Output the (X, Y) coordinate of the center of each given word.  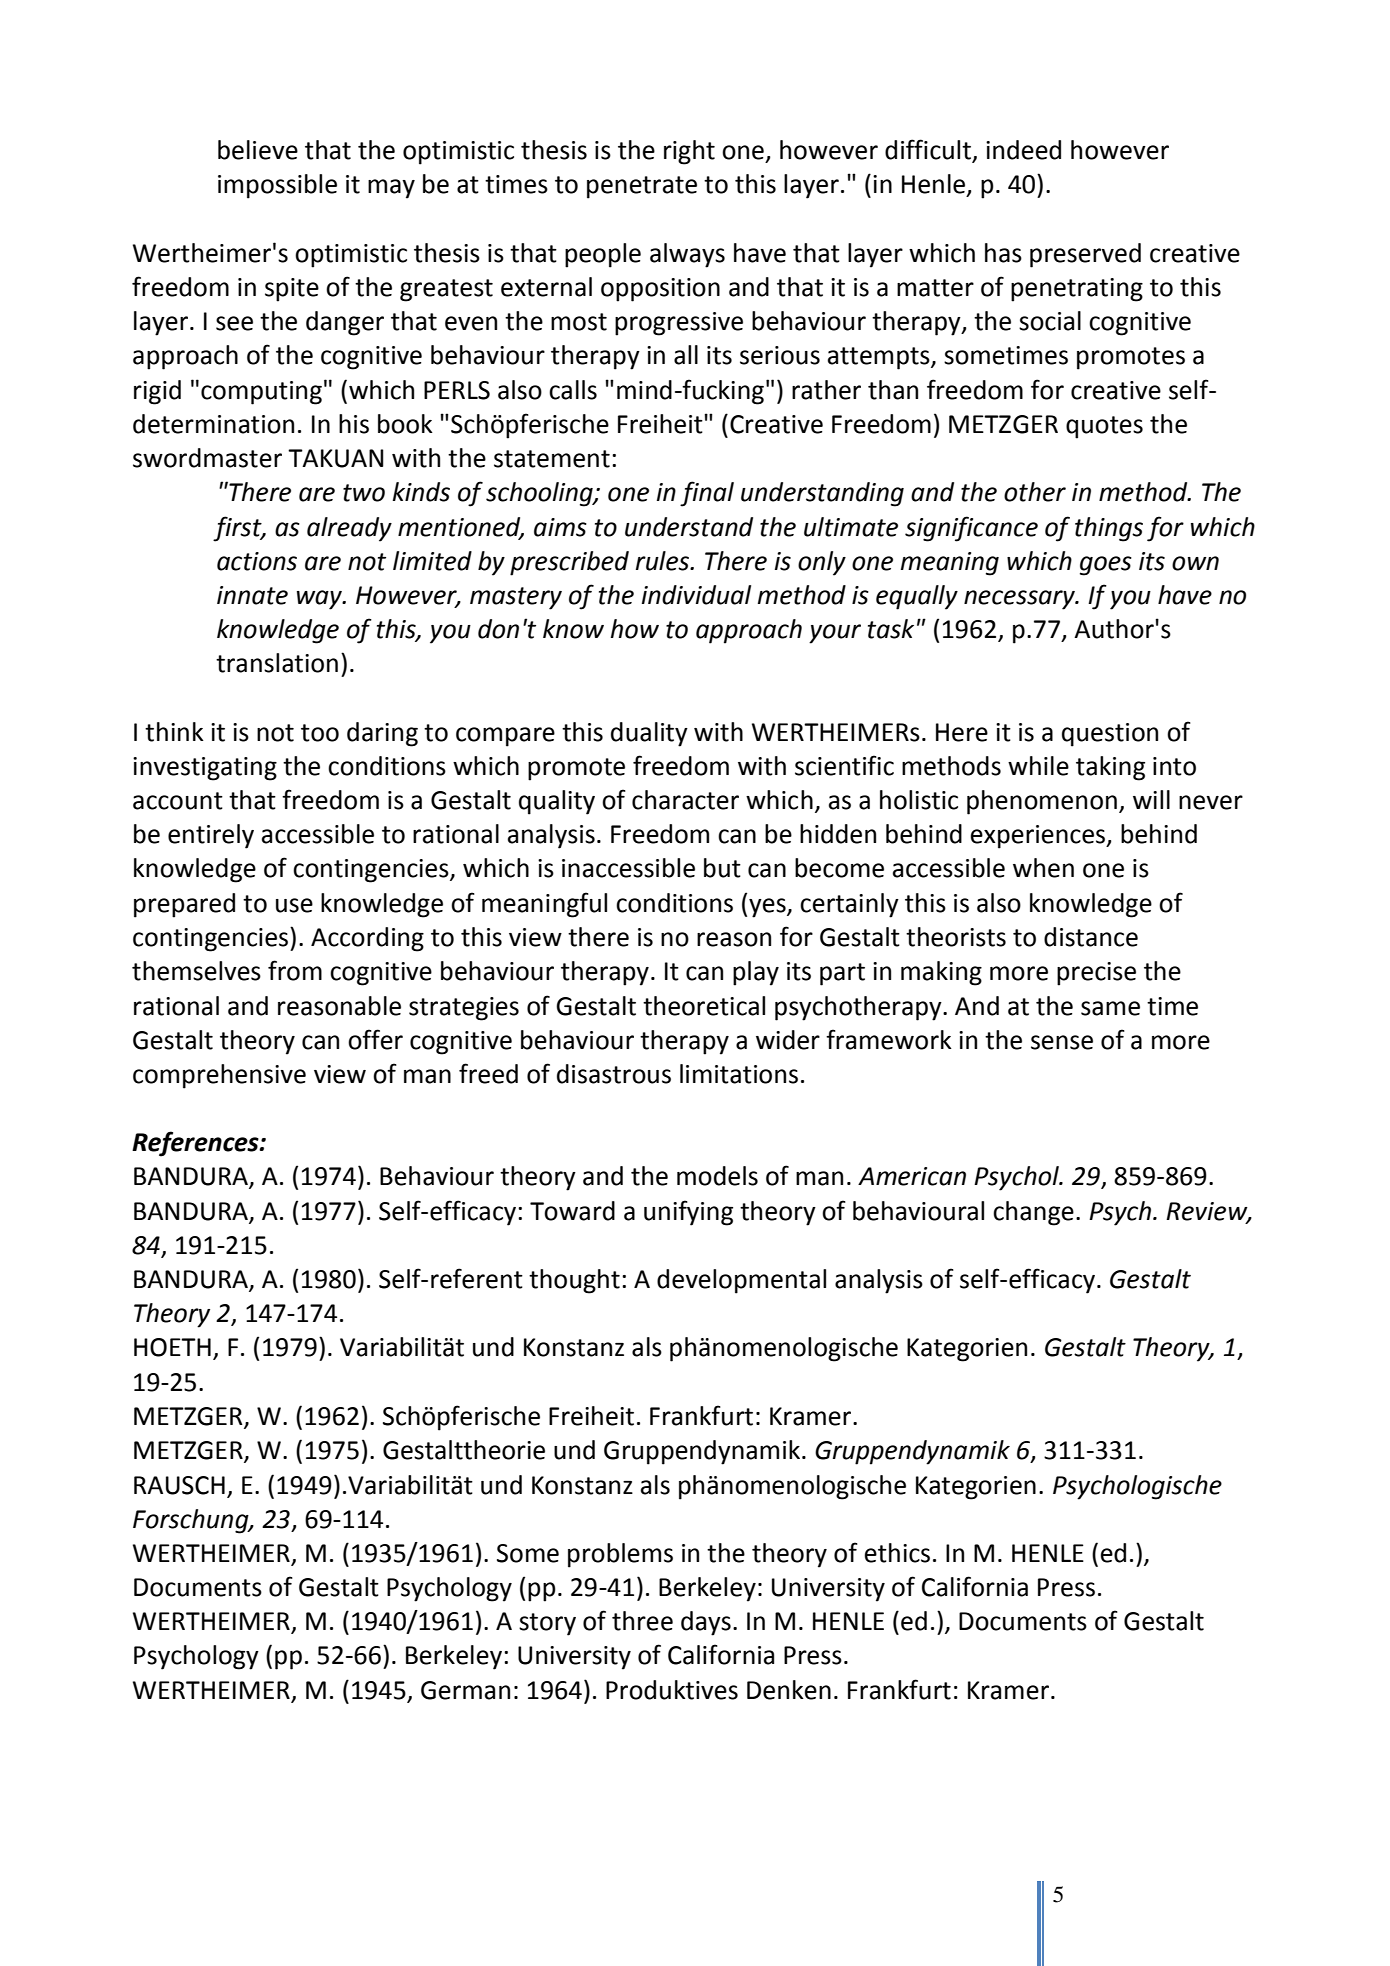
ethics (897, 1553)
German (465, 1690)
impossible (277, 186)
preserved (1085, 255)
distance (1091, 937)
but (722, 868)
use (294, 905)
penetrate (642, 187)
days (706, 1623)
